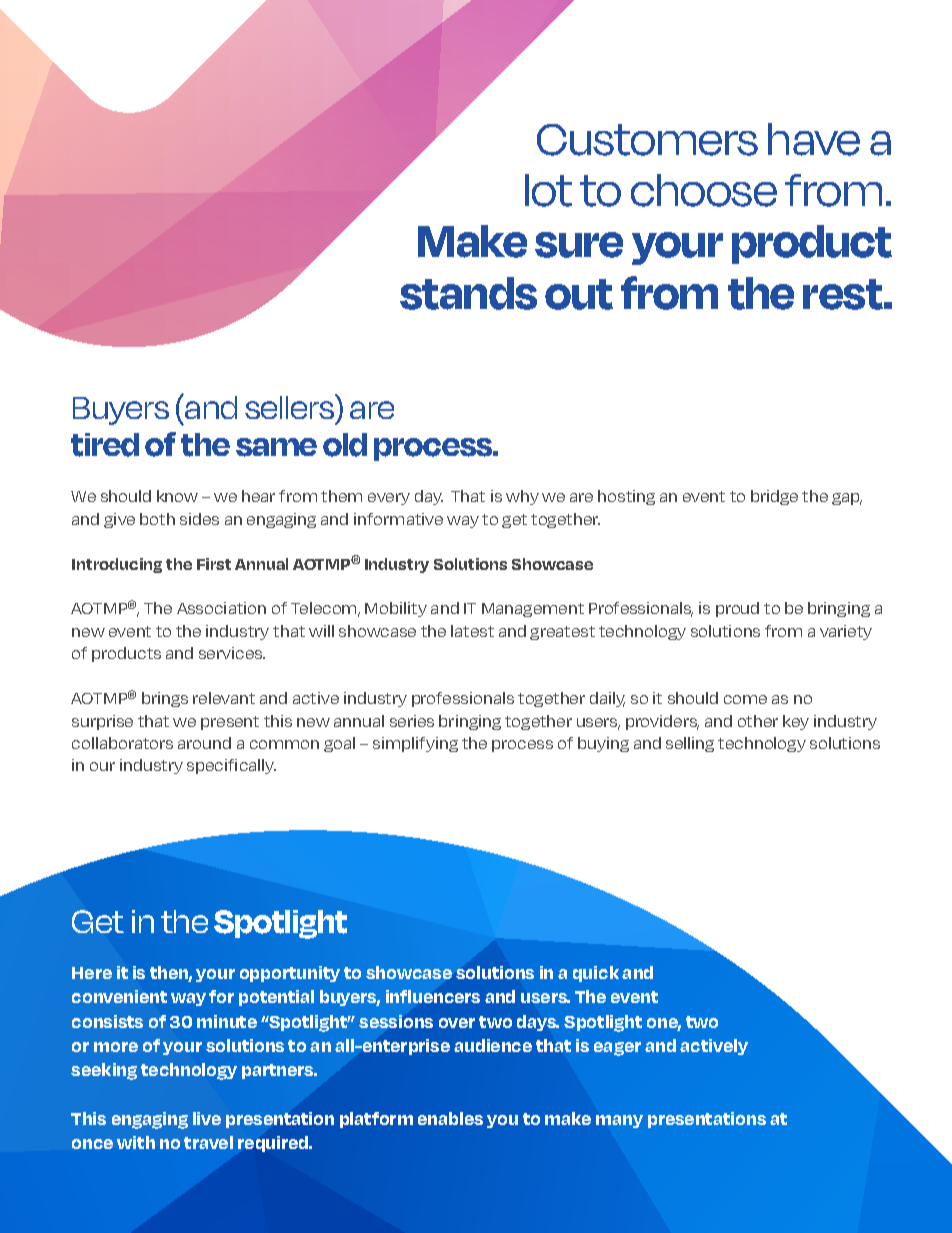 This screenshot has width=952, height=1233. Describe the element at coordinates (468, 293) in the screenshot. I see `stands` at that location.
